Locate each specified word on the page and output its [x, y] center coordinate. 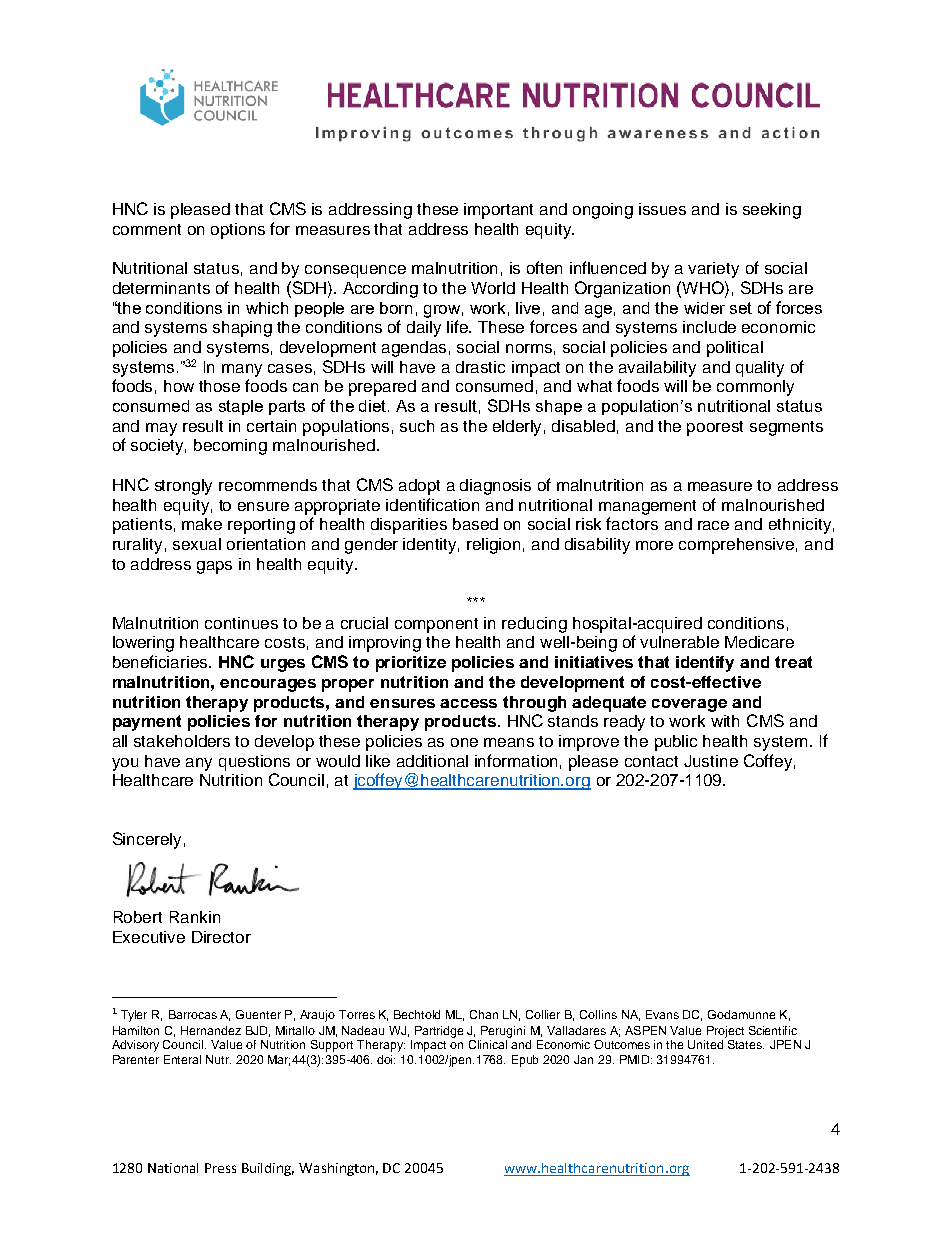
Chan [484, 1014]
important [498, 211]
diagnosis [495, 487]
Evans [662, 1014]
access [468, 703]
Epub [525, 1061]
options [238, 231]
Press [220, 1168]
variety [713, 270]
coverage [689, 705]
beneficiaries [161, 661]
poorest [715, 428]
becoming [230, 447]
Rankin [195, 917]
